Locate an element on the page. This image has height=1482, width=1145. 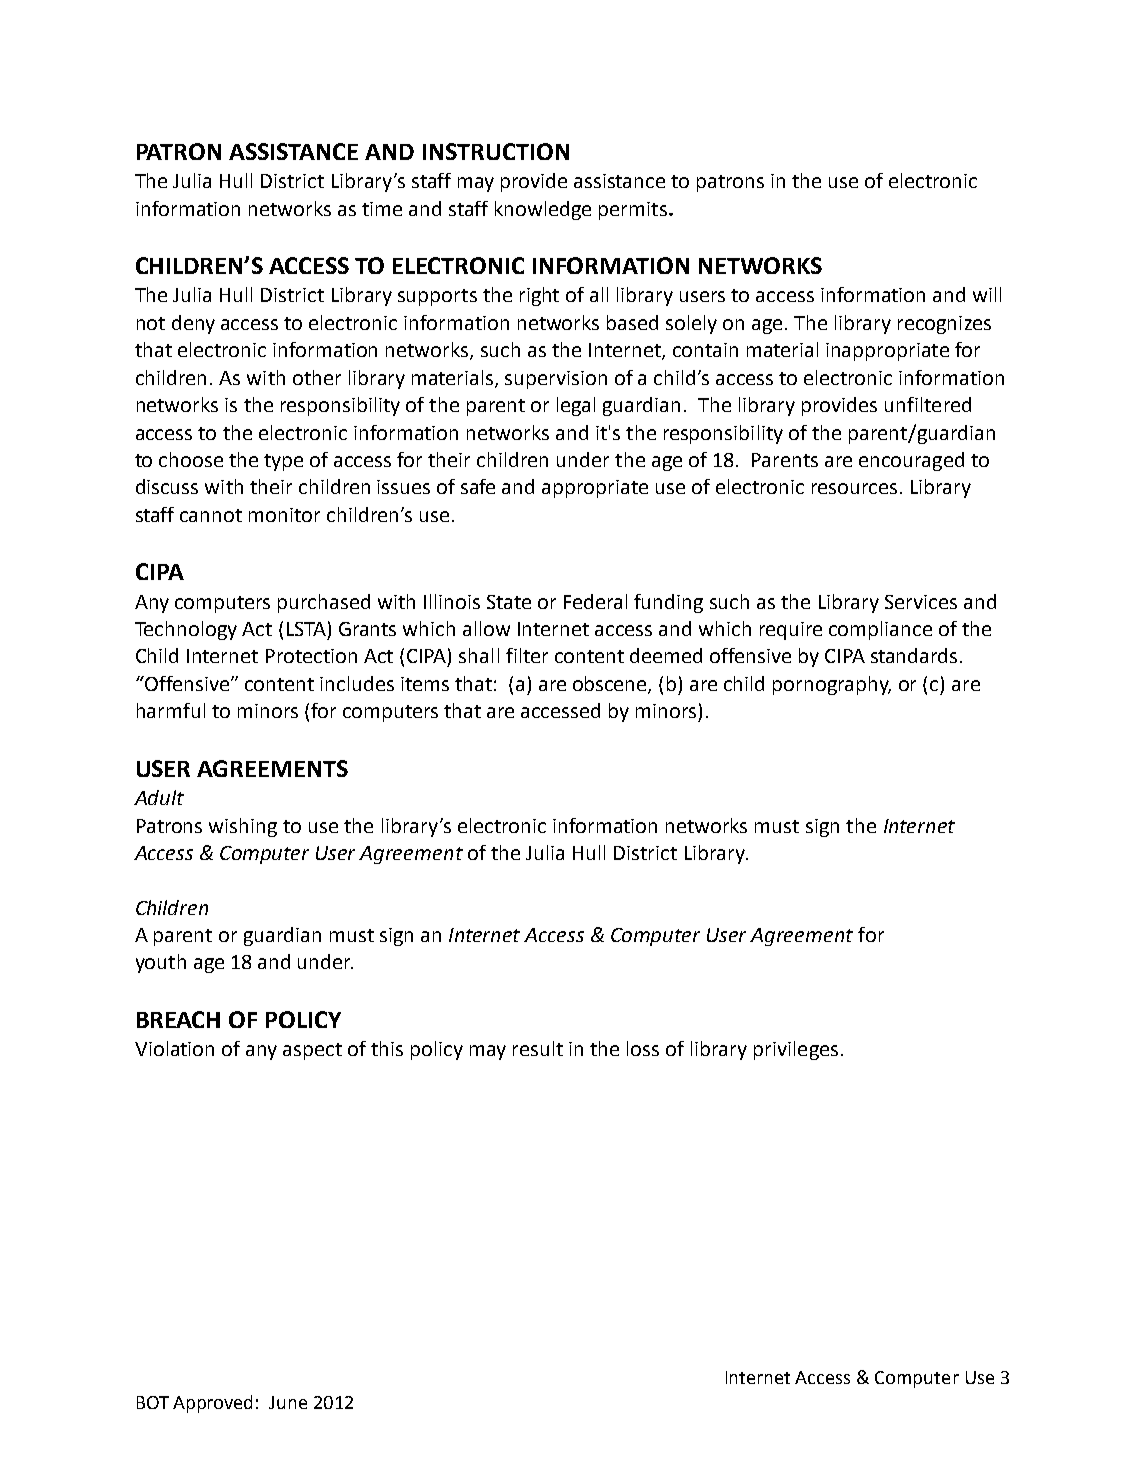
result is located at coordinates (538, 1048).
